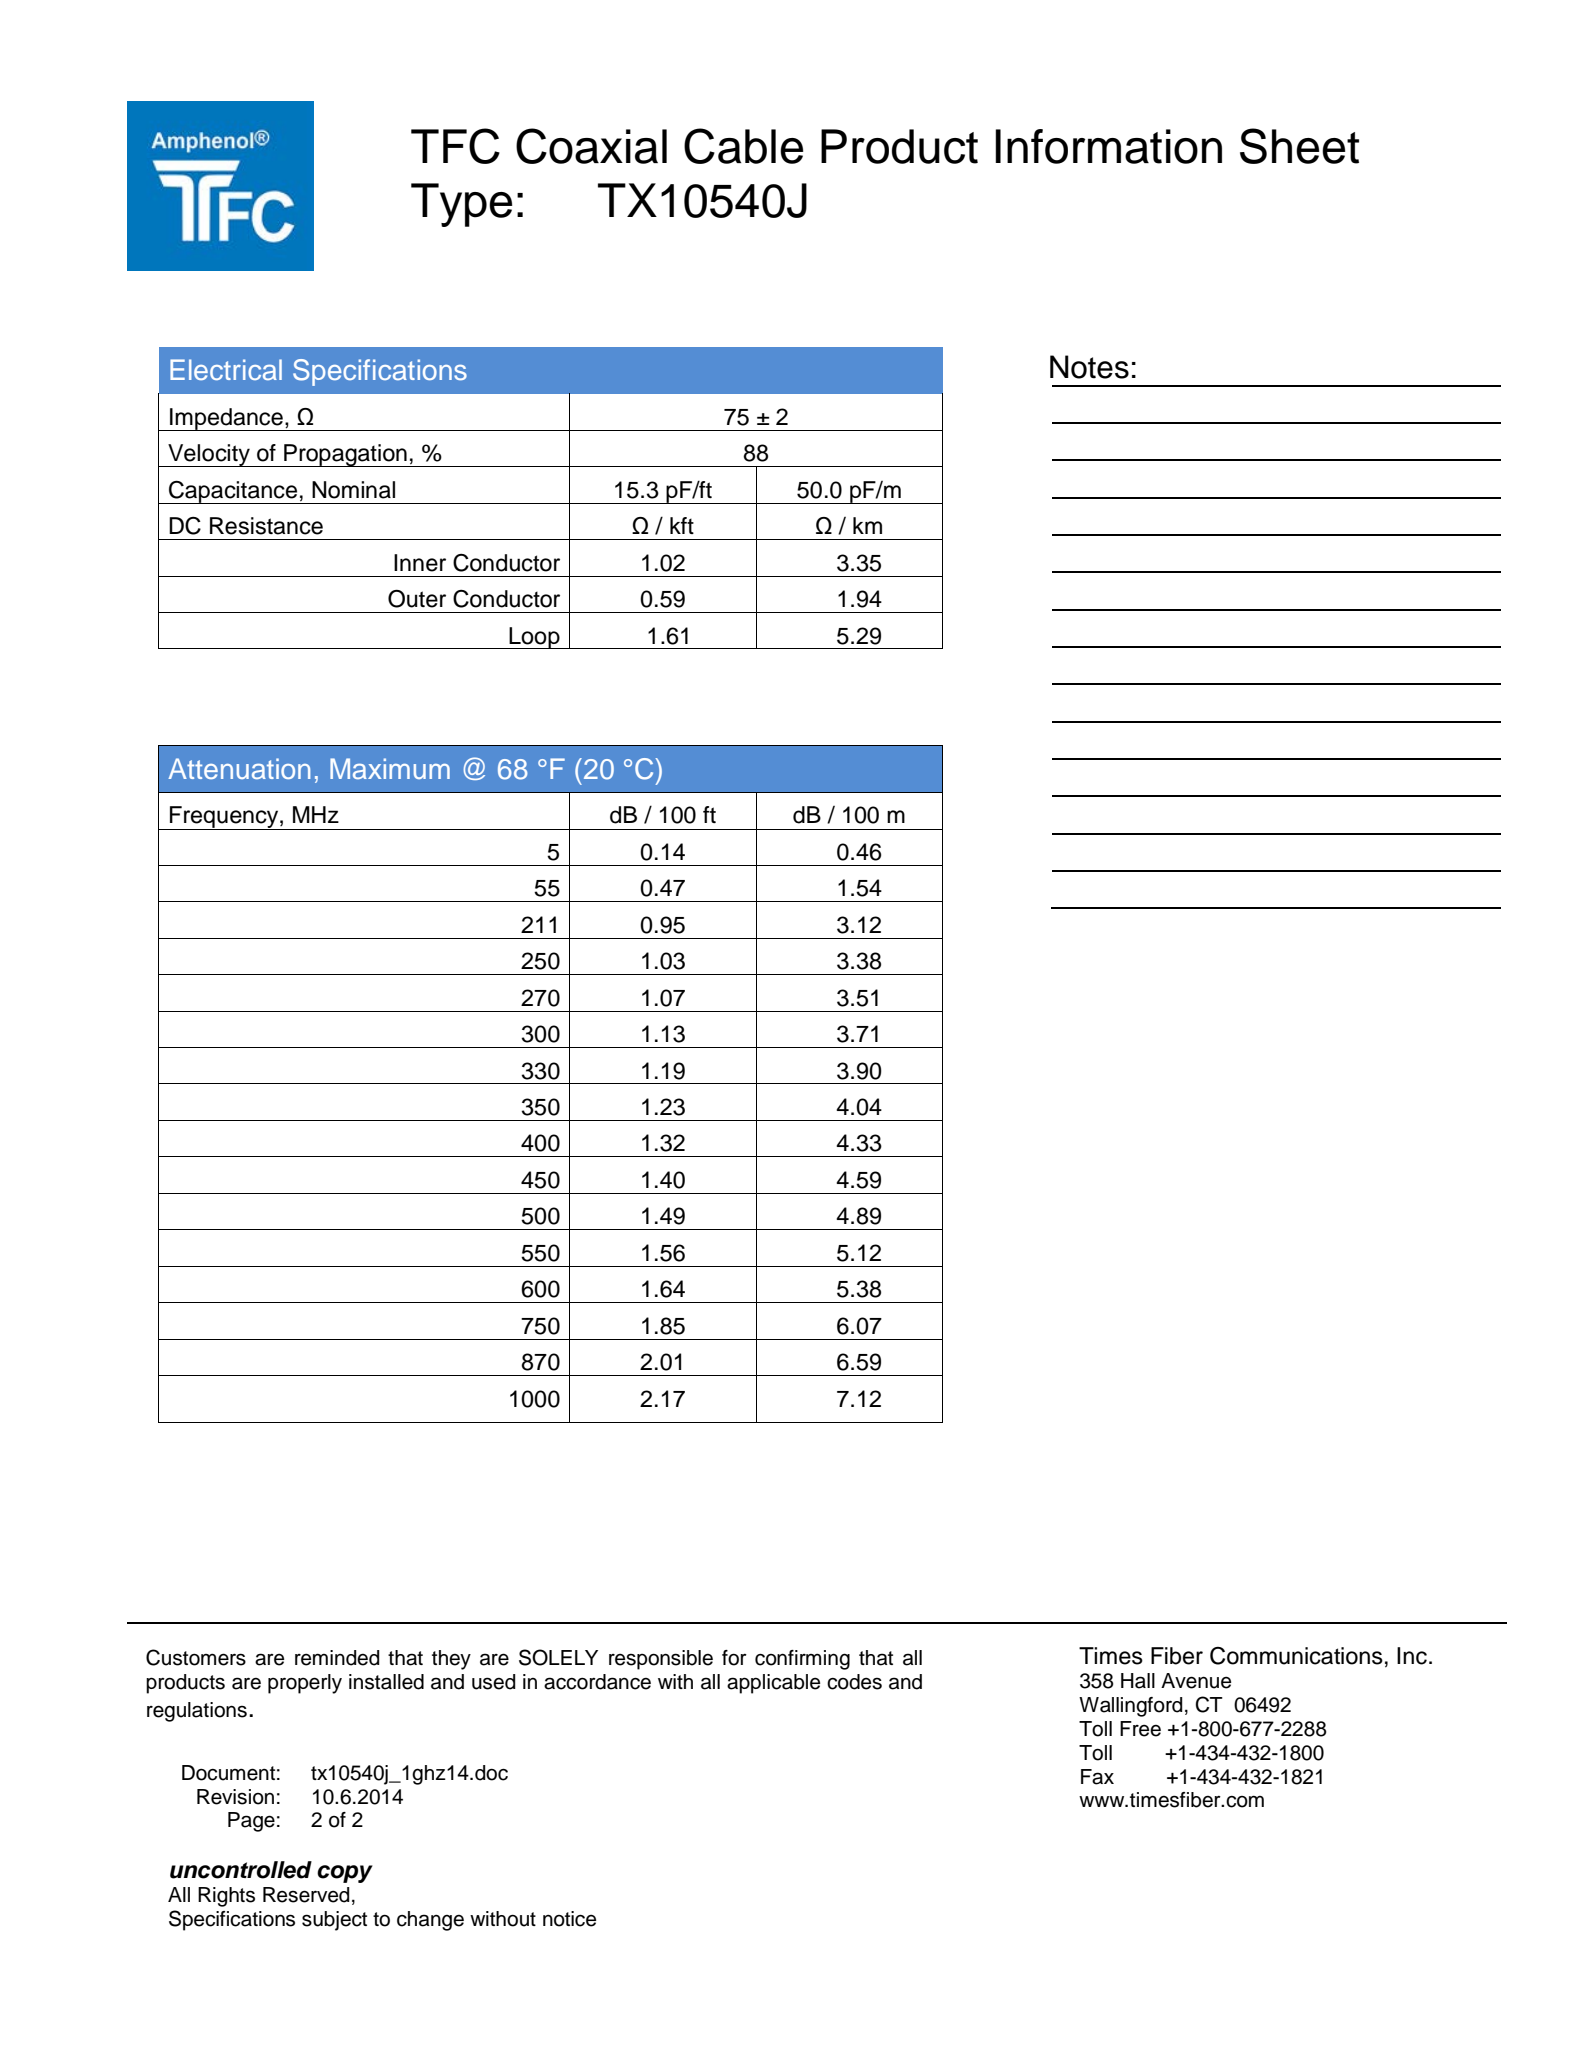  I want to click on Coaxial, so click(591, 146).
